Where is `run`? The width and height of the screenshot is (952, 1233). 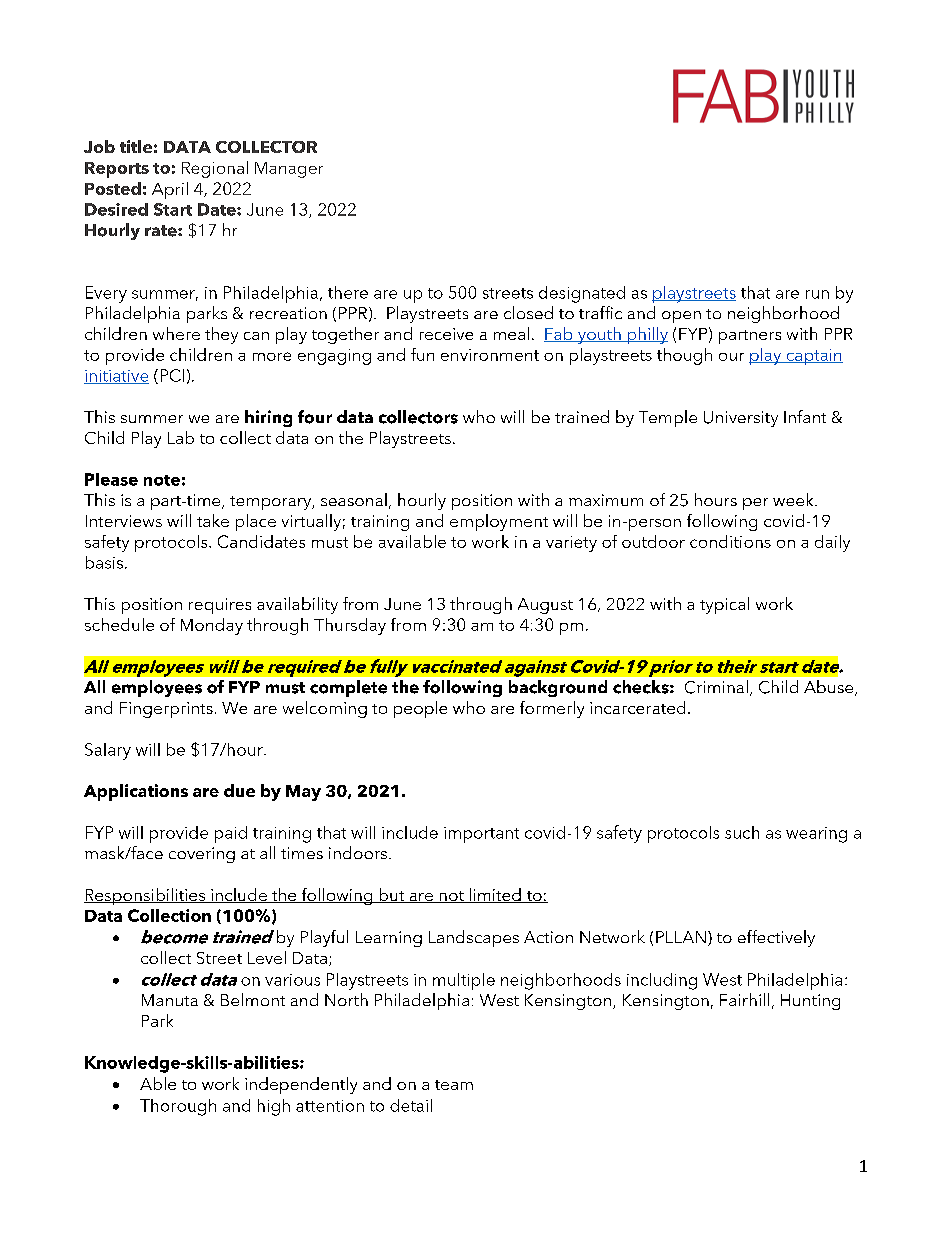
run is located at coordinates (817, 294).
